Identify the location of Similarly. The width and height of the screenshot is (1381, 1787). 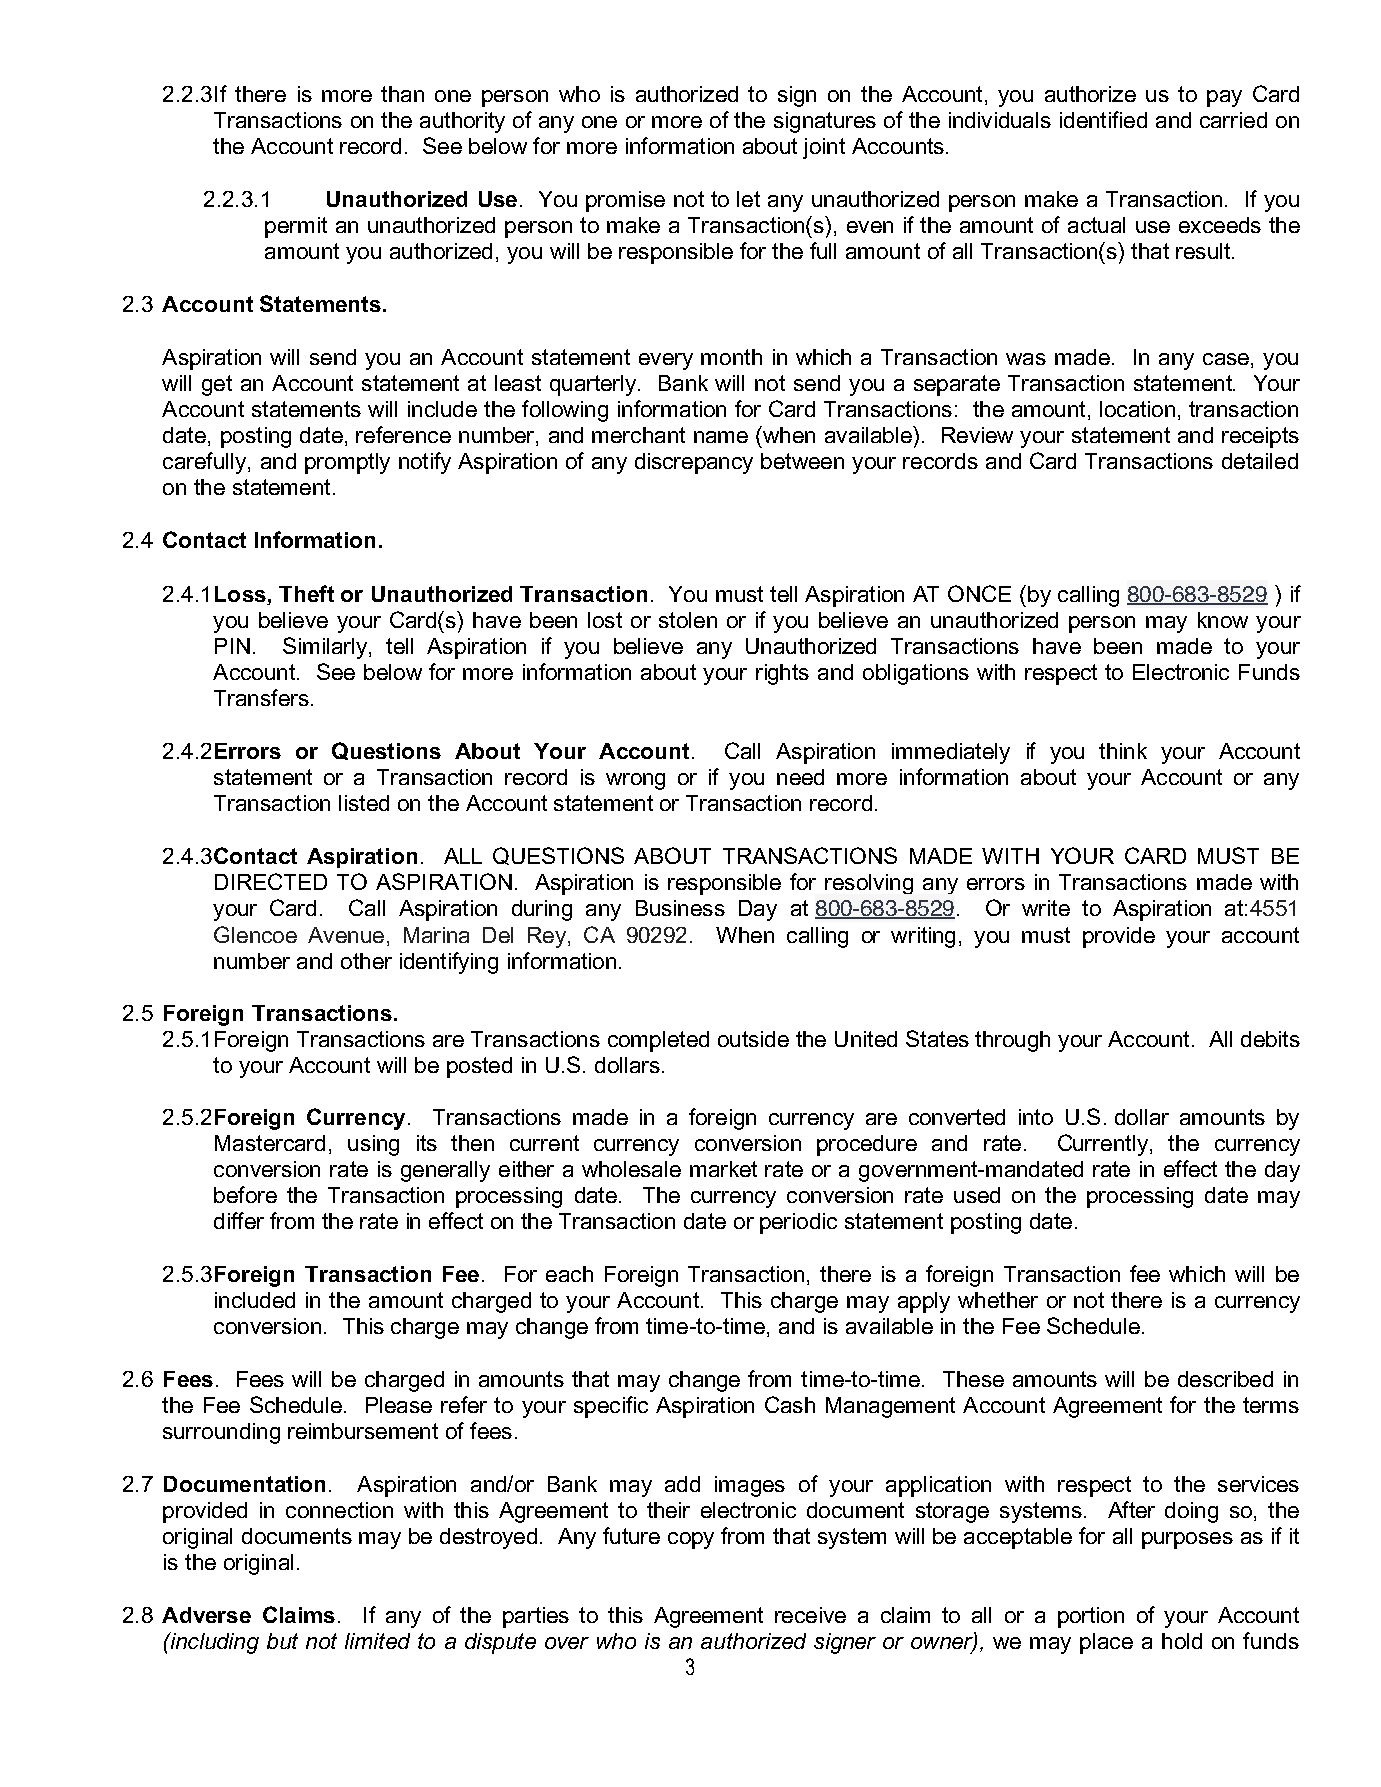
(325, 648).
